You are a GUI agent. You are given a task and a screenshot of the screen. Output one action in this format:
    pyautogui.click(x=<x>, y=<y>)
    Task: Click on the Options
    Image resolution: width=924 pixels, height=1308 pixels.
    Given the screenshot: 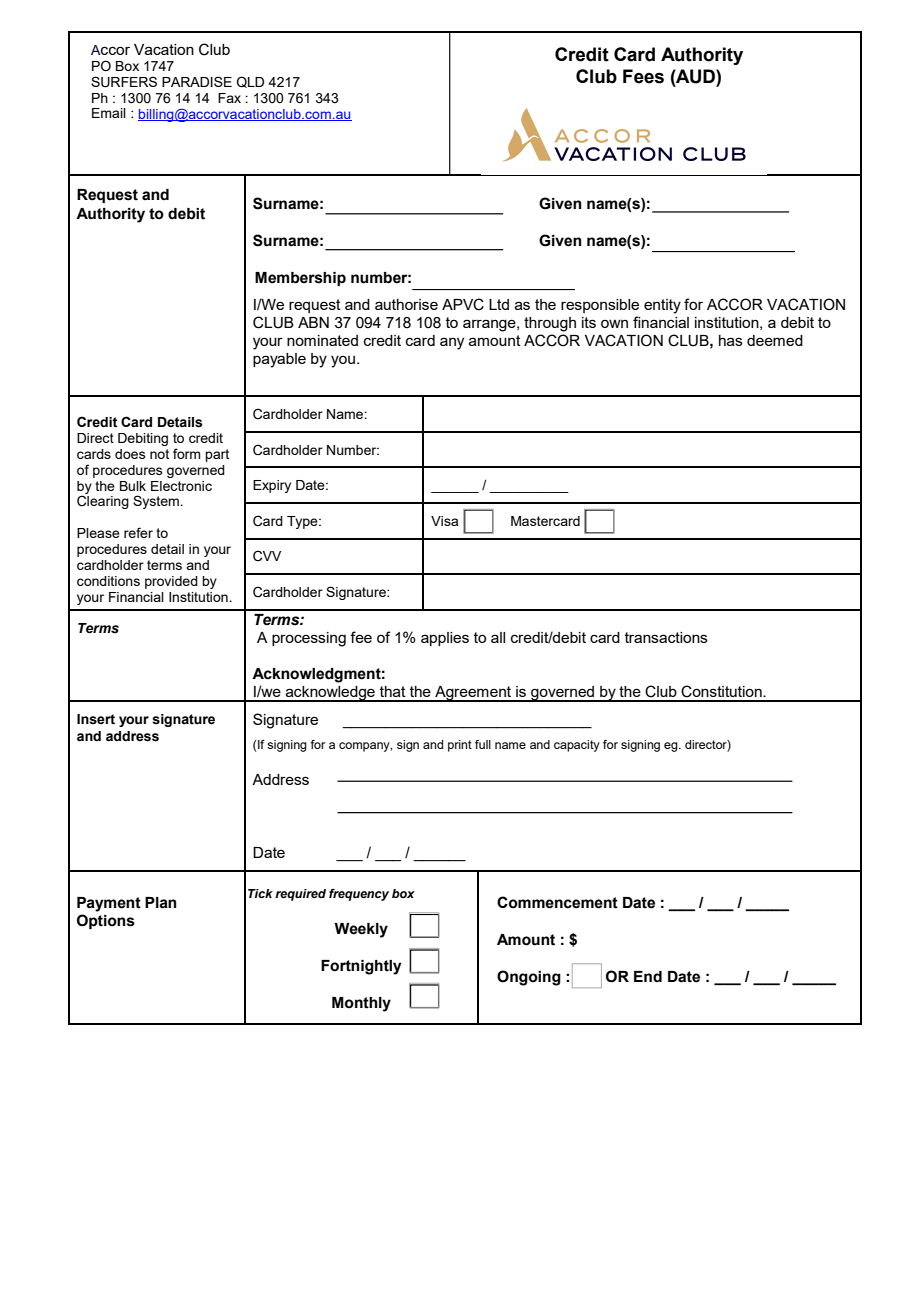 What is the action you would take?
    pyautogui.click(x=106, y=921)
